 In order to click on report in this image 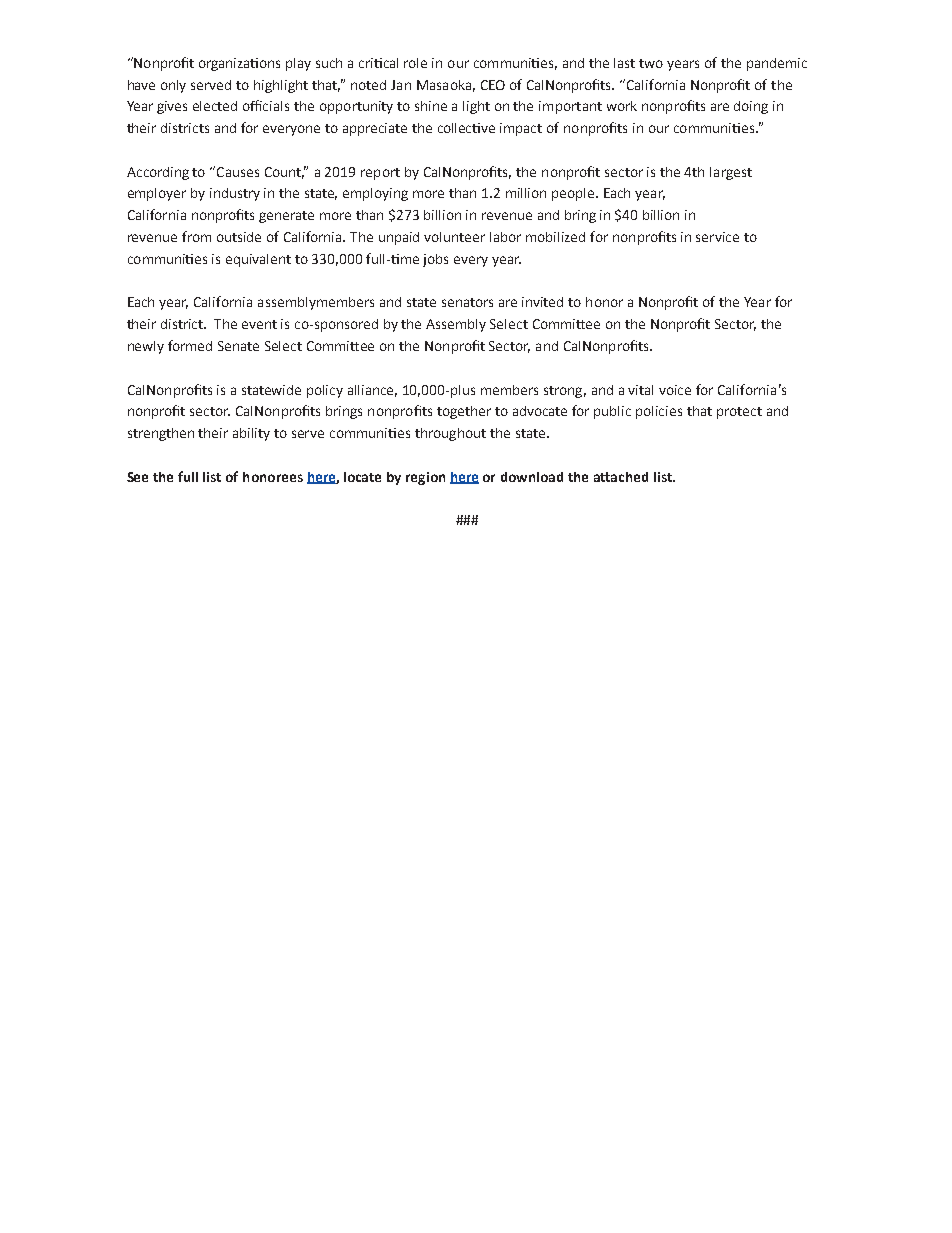, I will do `click(380, 174)`.
